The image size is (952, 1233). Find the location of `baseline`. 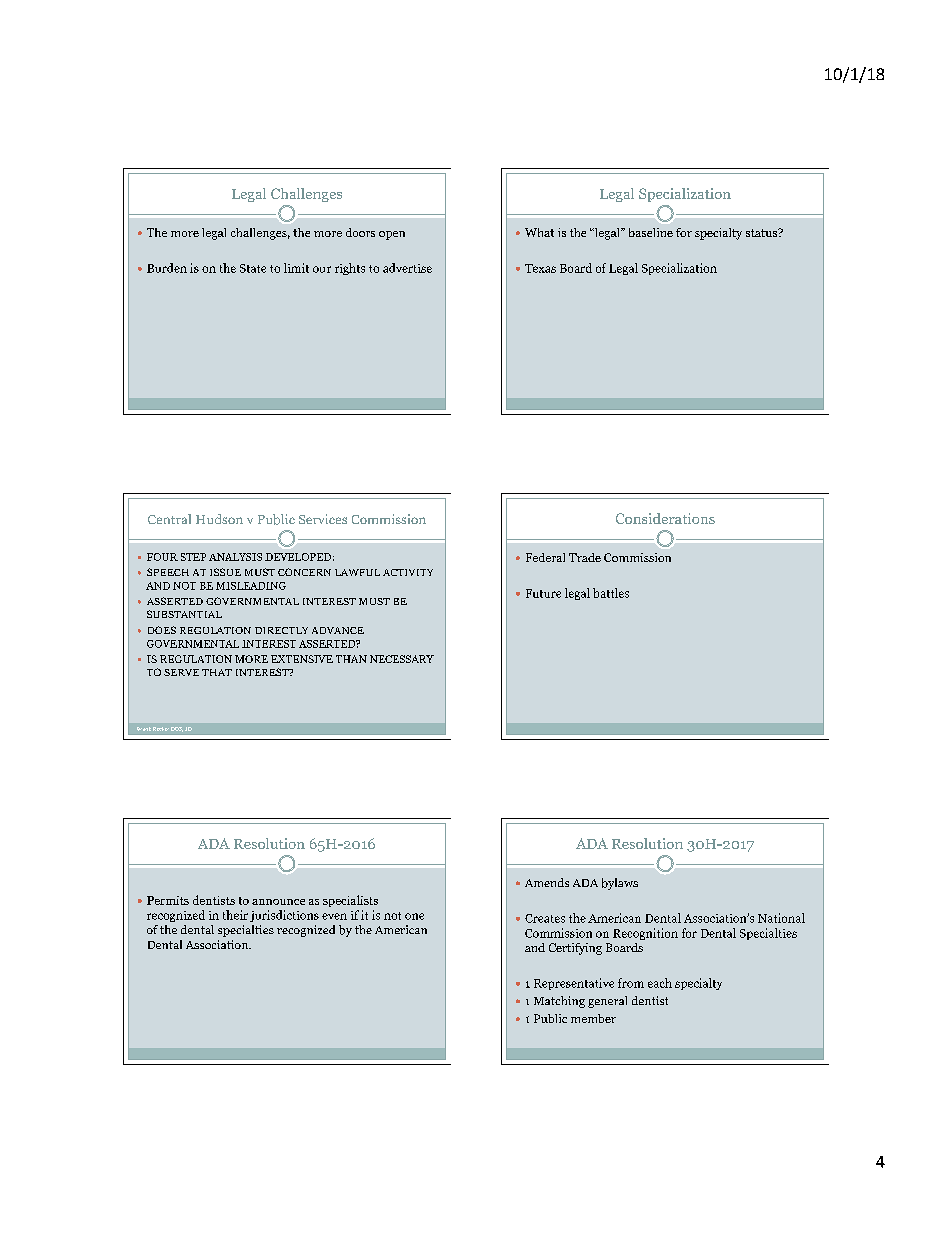

baseline is located at coordinates (651, 232).
